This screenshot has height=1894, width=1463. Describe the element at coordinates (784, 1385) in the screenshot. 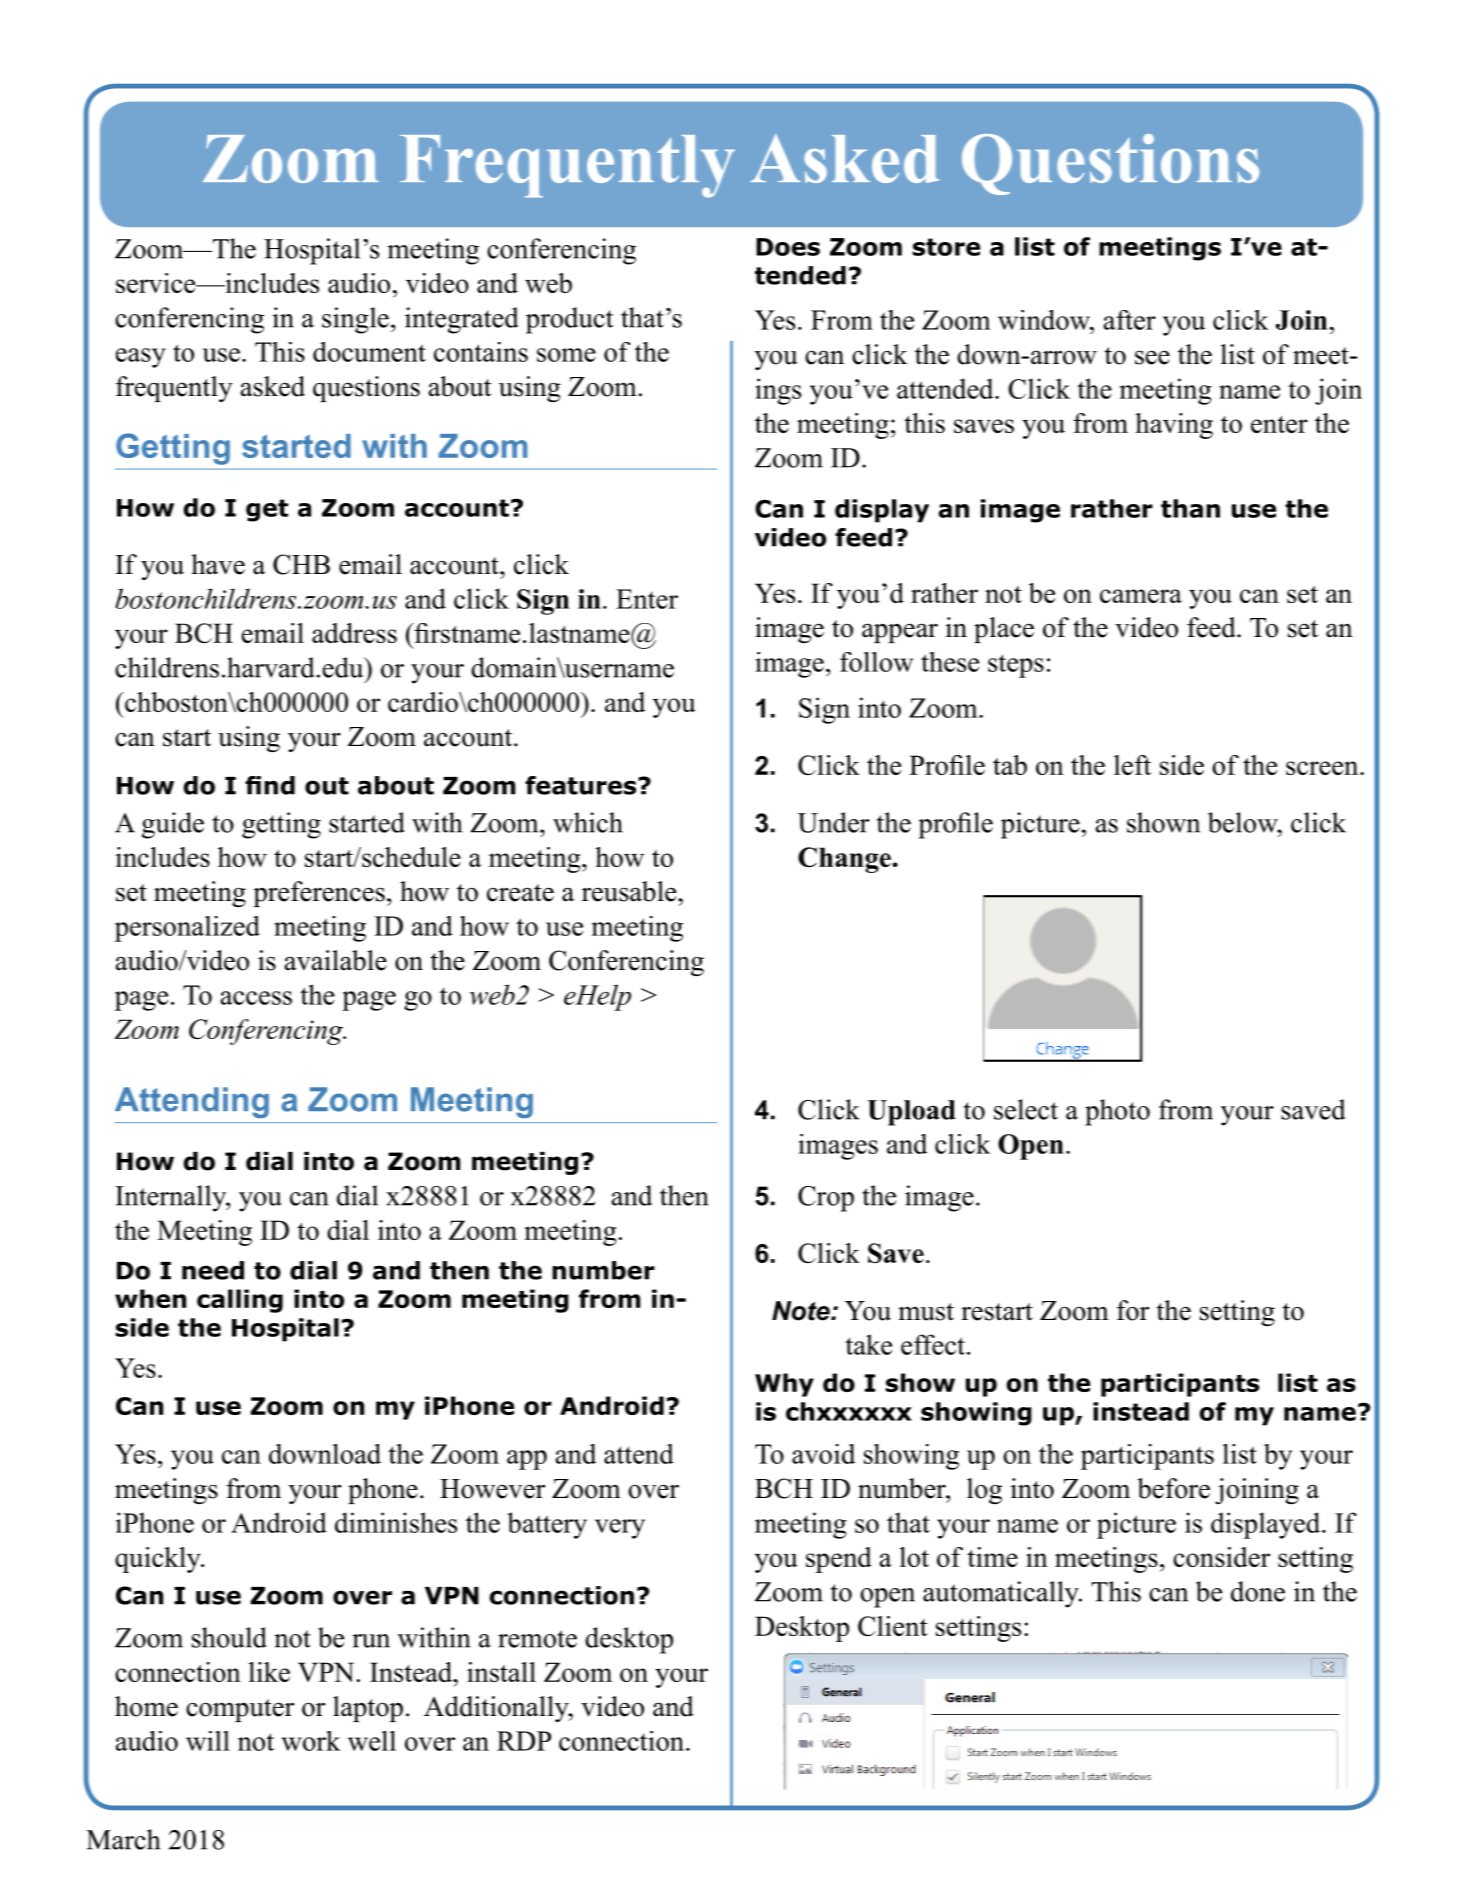

I see `Why` at that location.
